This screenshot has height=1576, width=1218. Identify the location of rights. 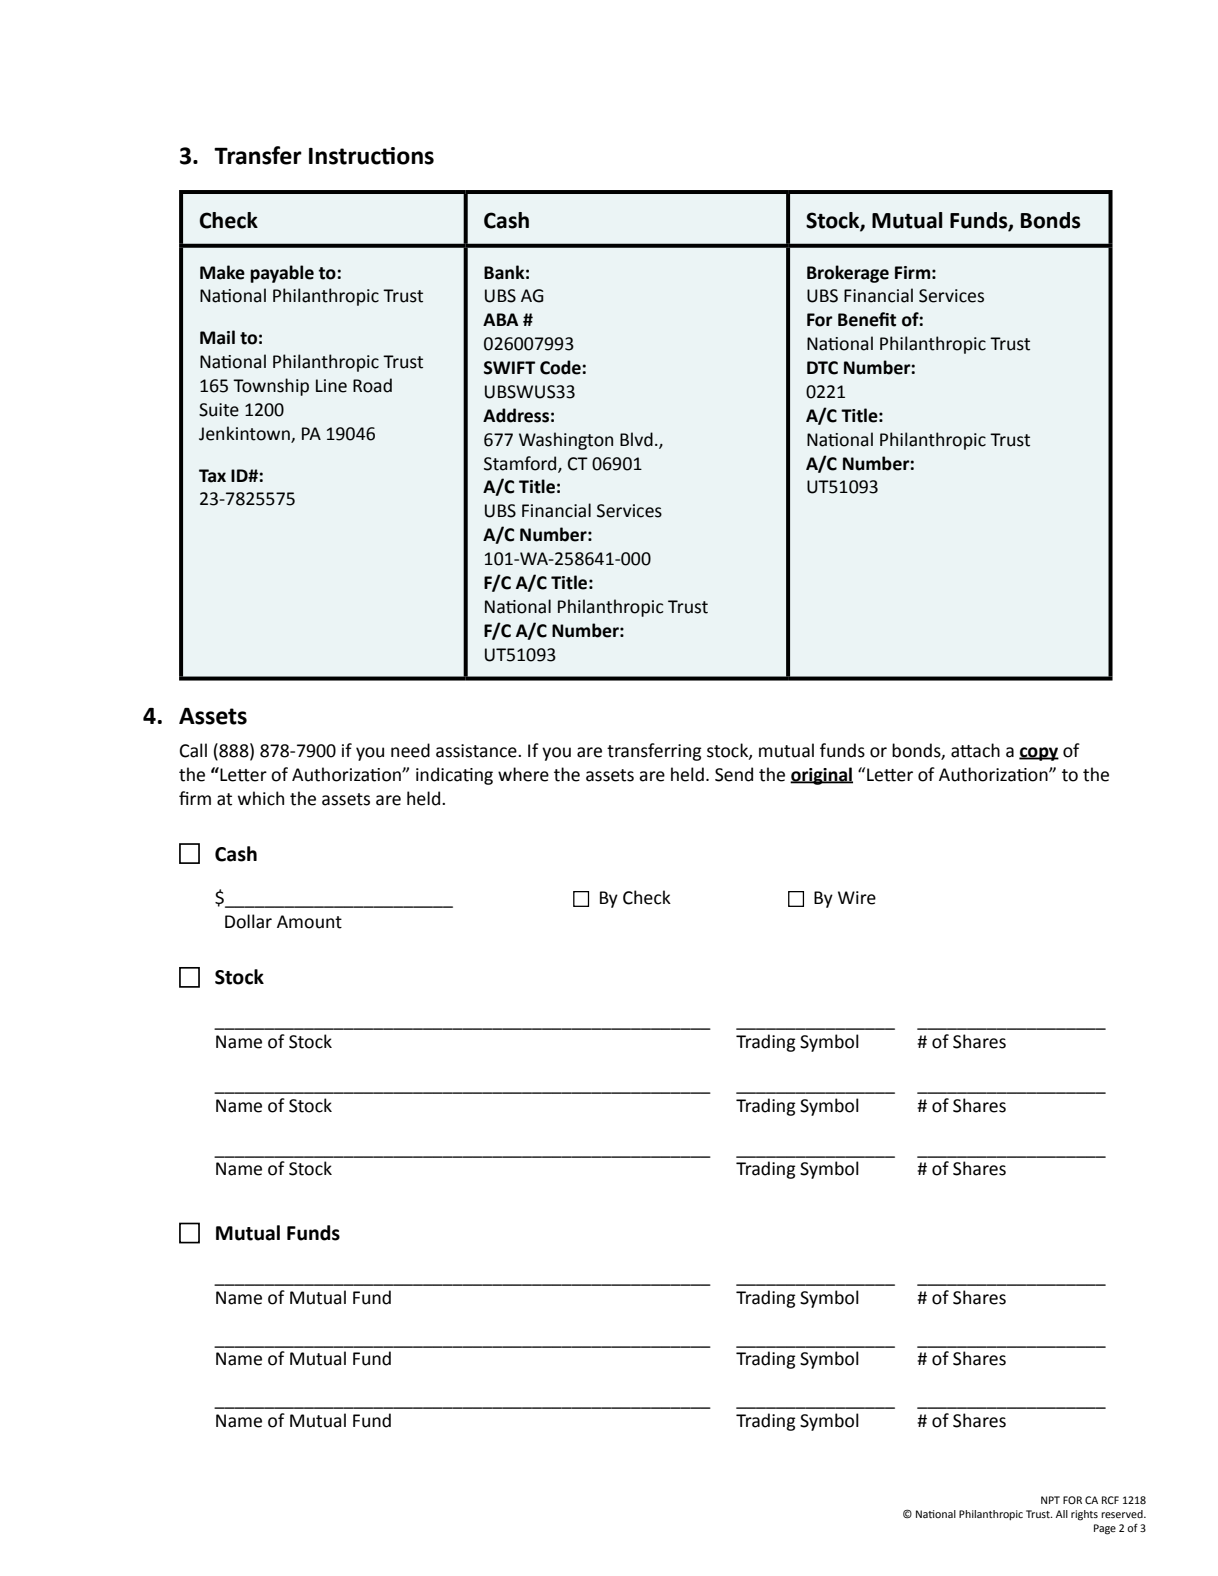
(1084, 1515).
